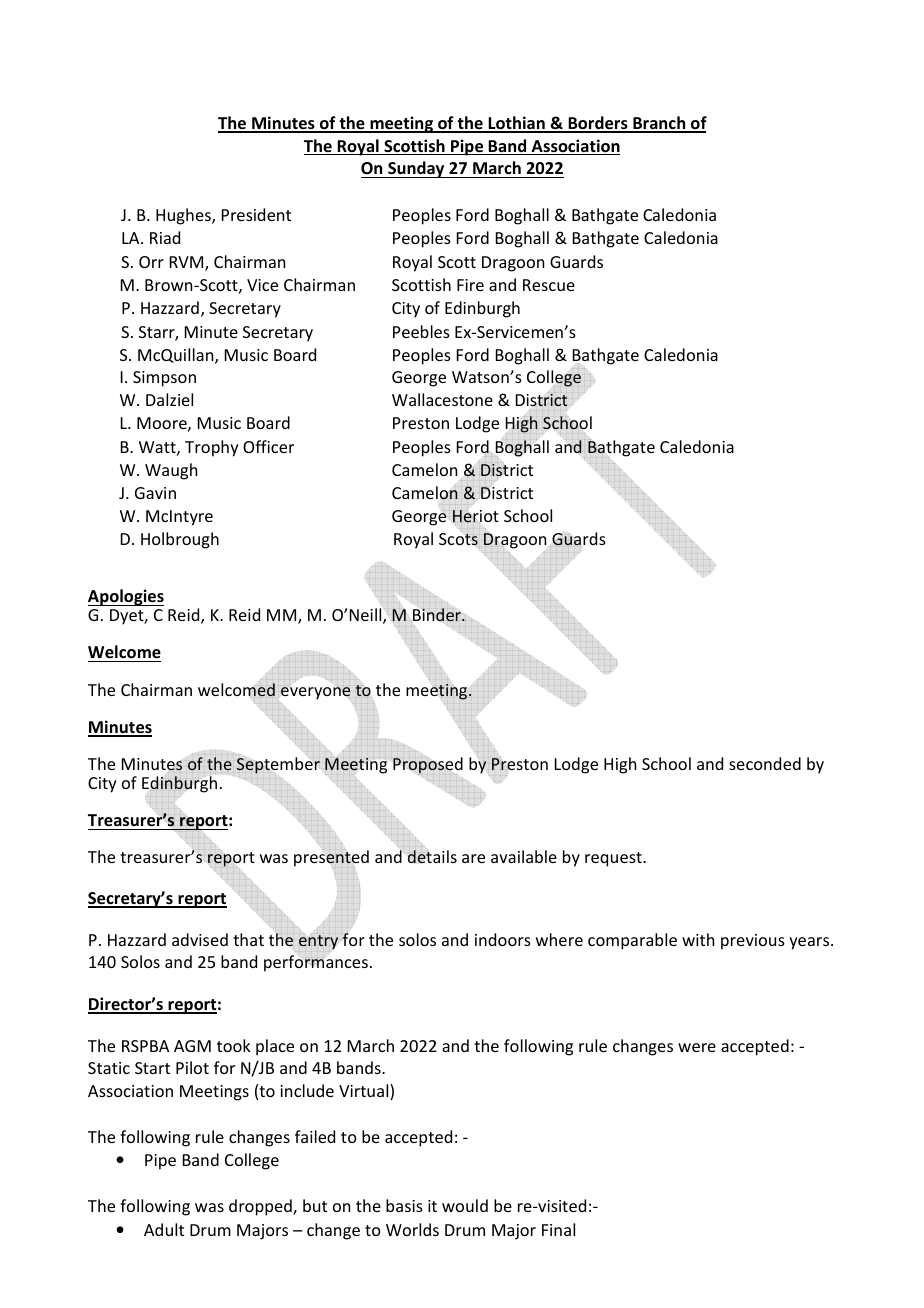  I want to click on Binder, so click(438, 614).
